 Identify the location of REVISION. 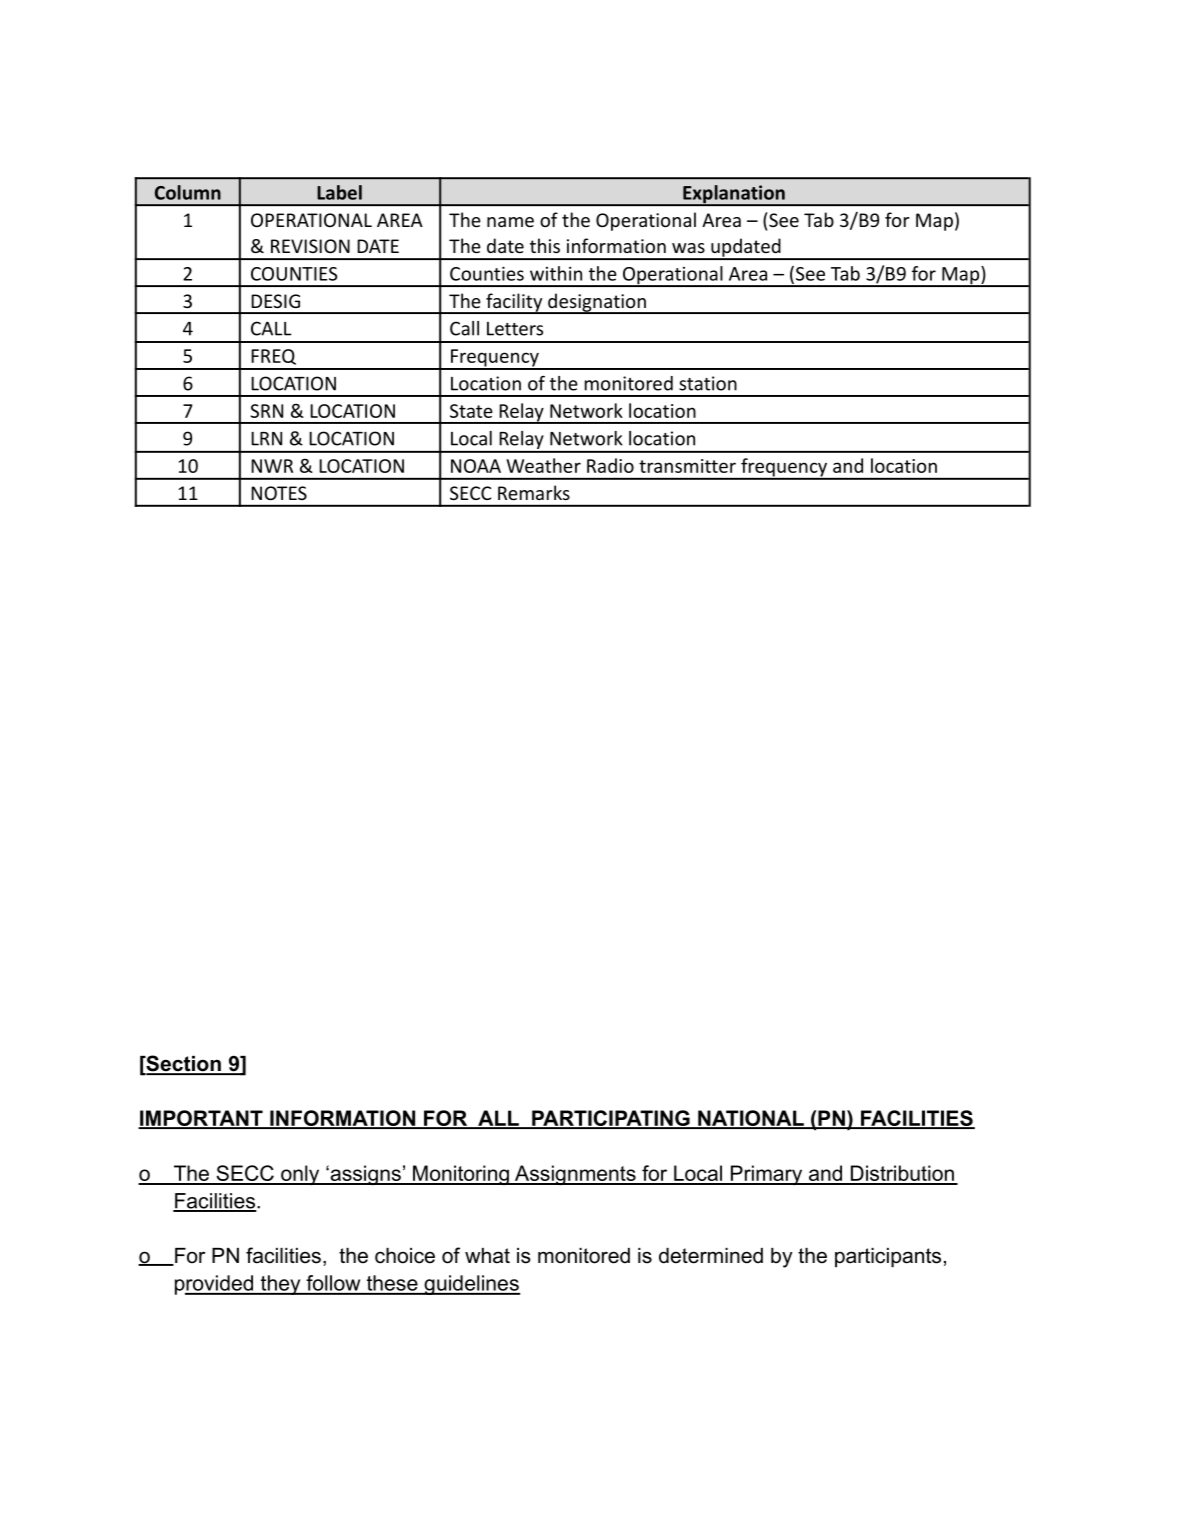
(310, 246).
